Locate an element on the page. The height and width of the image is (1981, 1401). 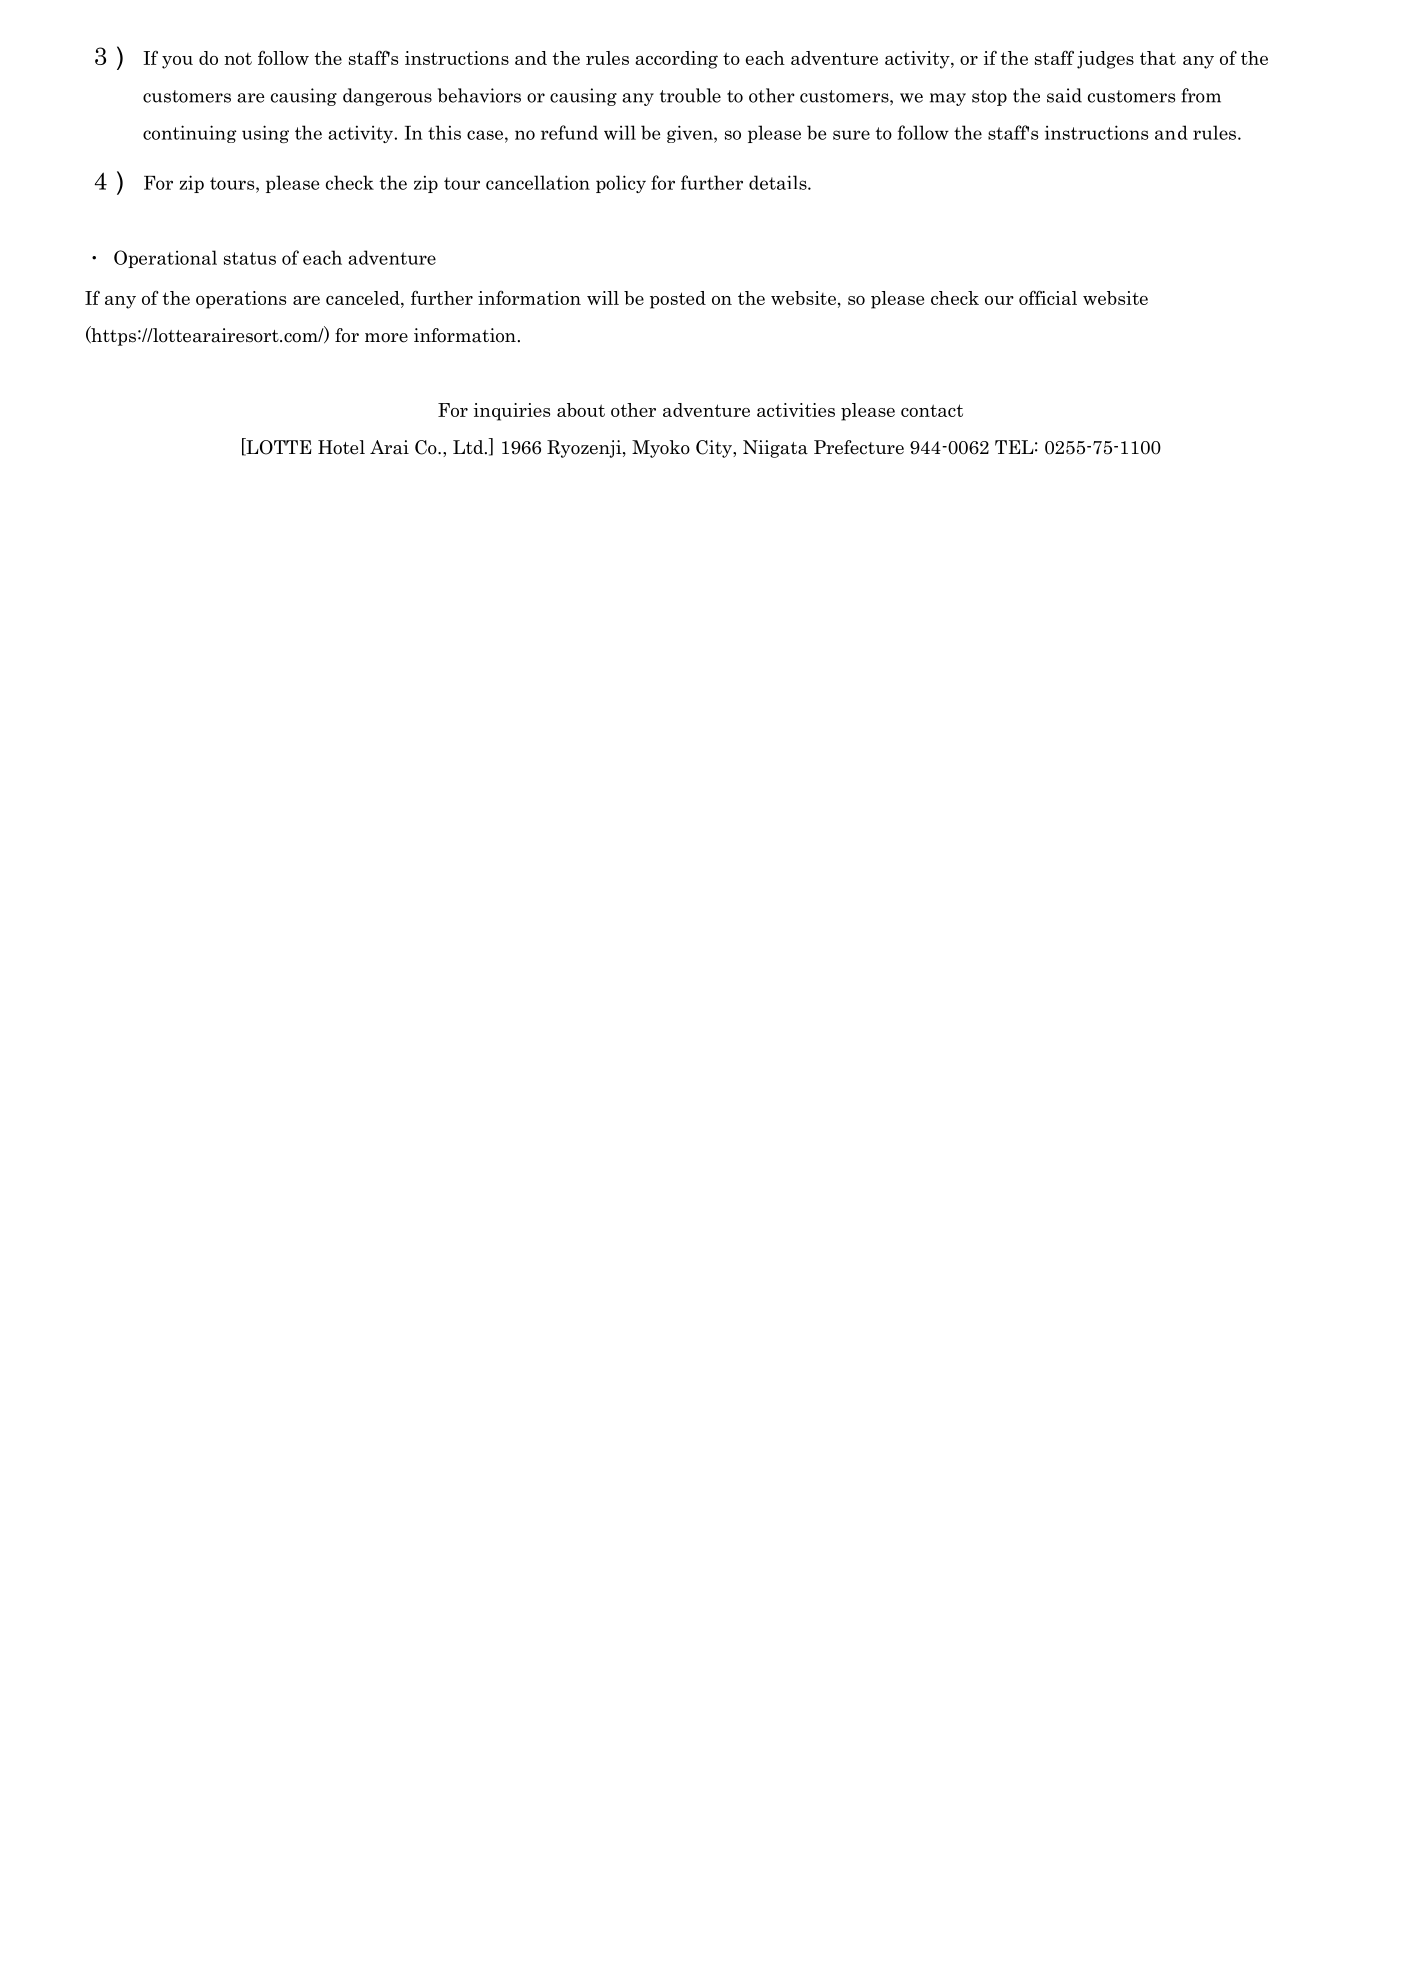
cancellation is located at coordinates (538, 182).
